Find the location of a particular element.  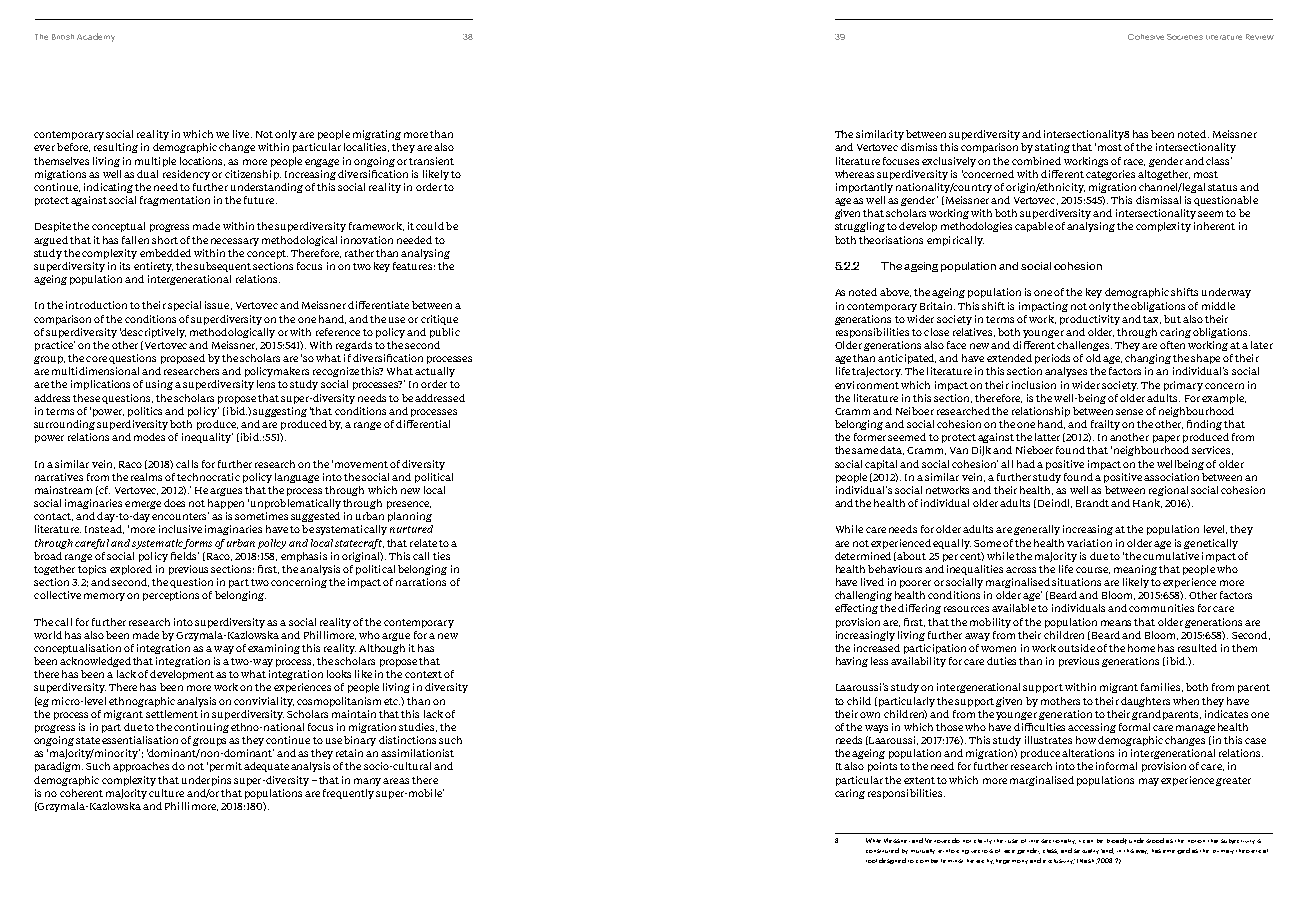

Cohesive is located at coordinates (1146, 37).
